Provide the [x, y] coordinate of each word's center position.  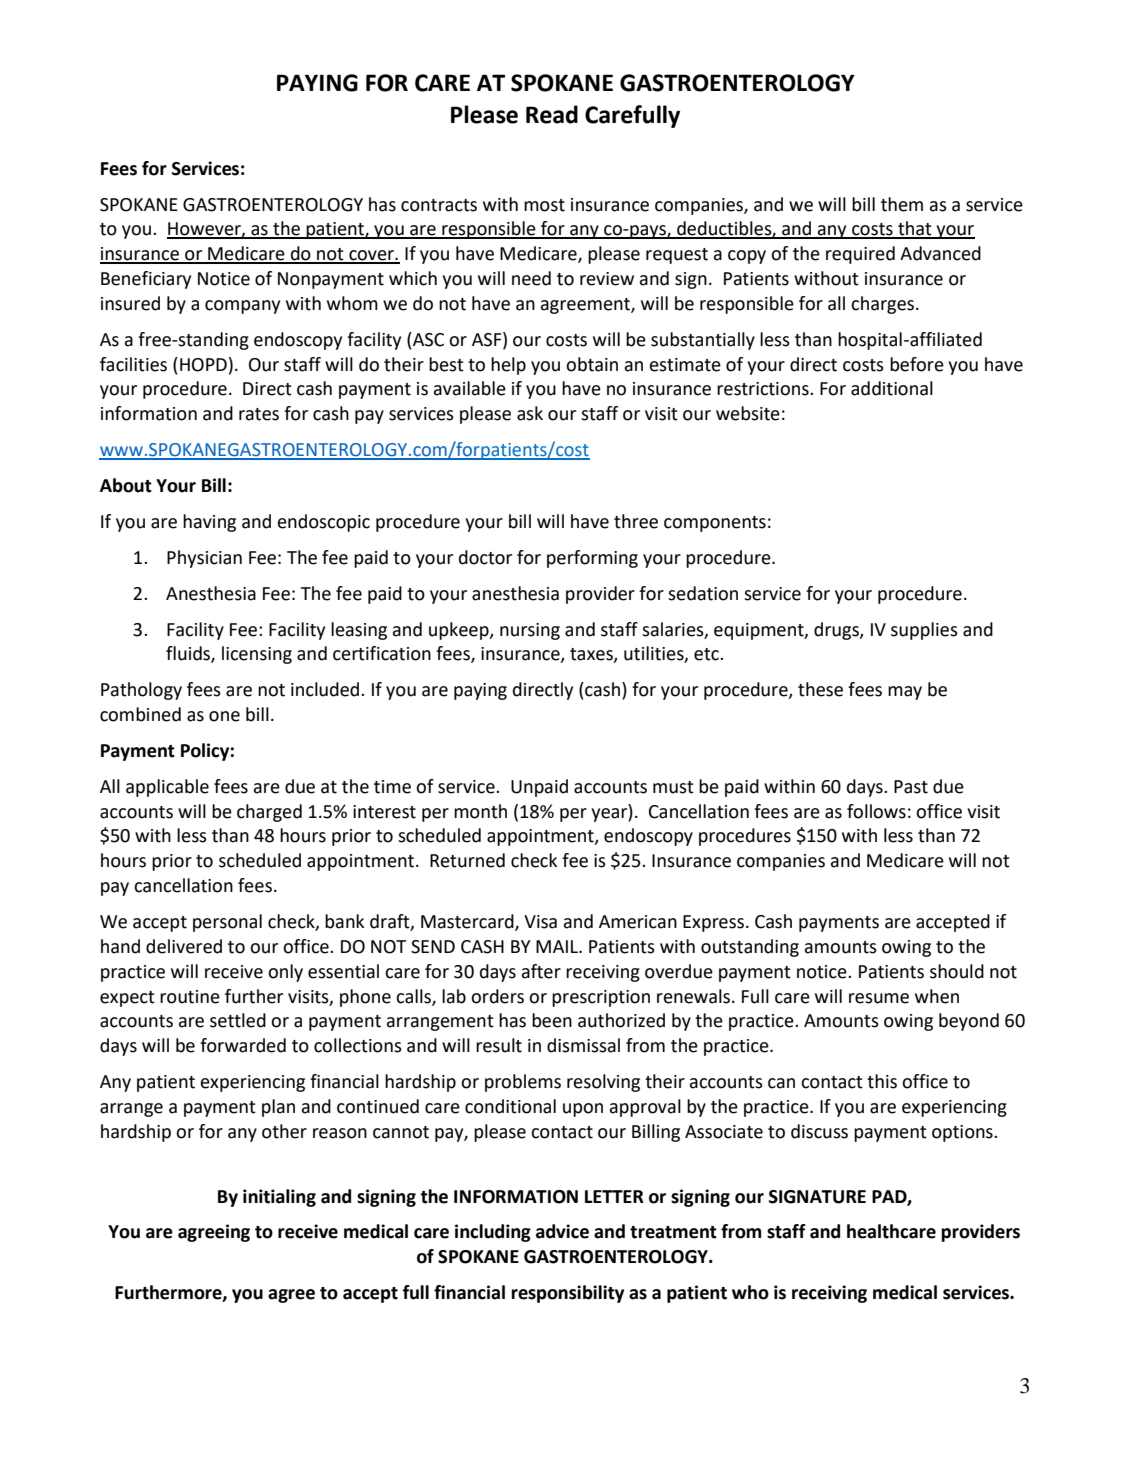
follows [876, 811]
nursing [530, 631]
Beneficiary [146, 280]
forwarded [243, 1045]
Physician [204, 559]
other [284, 1131]
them [902, 204]
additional [892, 388]
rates [259, 414]
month [480, 811]
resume [879, 998]
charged [269, 813]
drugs [837, 631]
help [508, 366]
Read [552, 114]
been [552, 1020]
